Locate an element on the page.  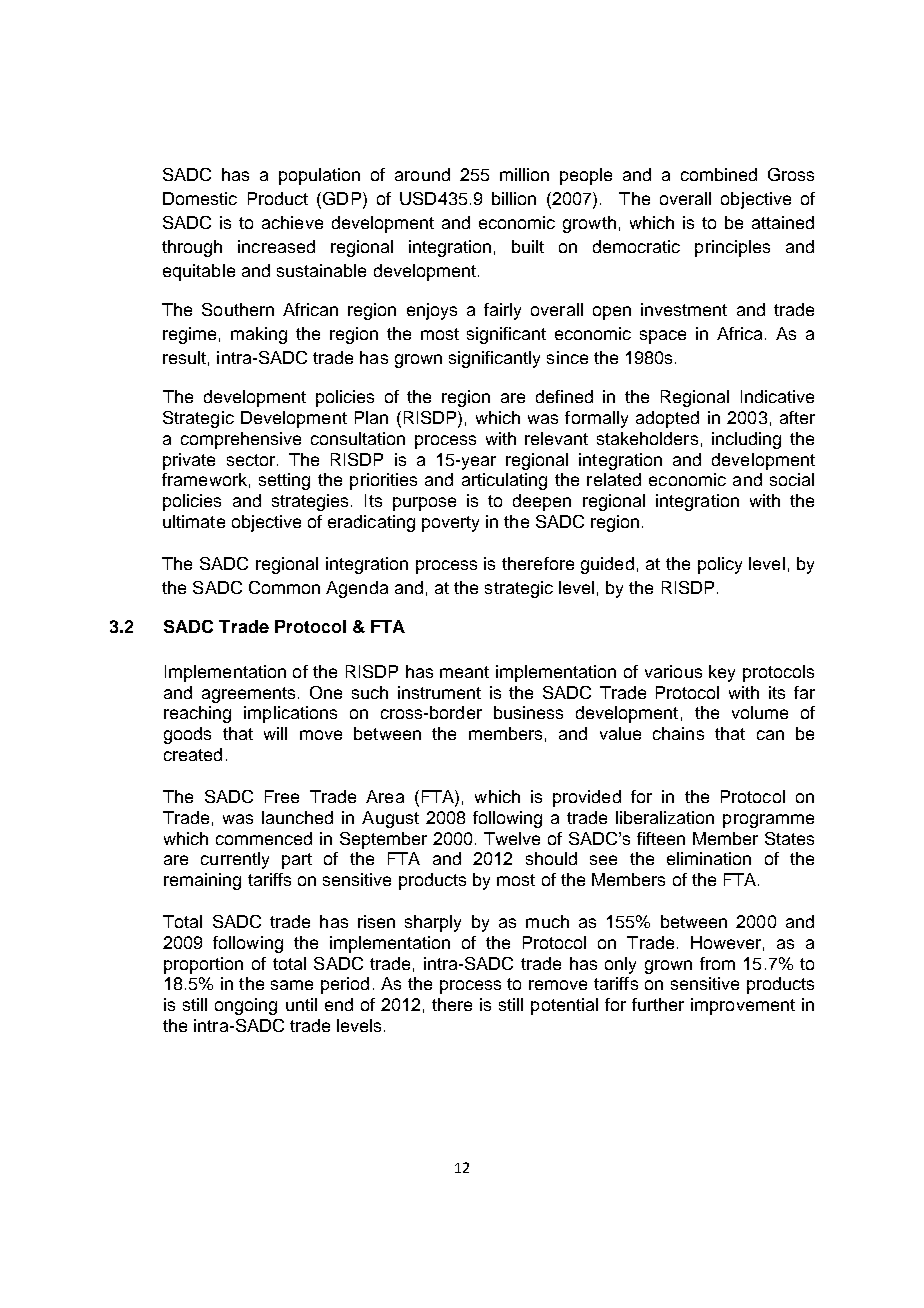
combined is located at coordinates (719, 174).
